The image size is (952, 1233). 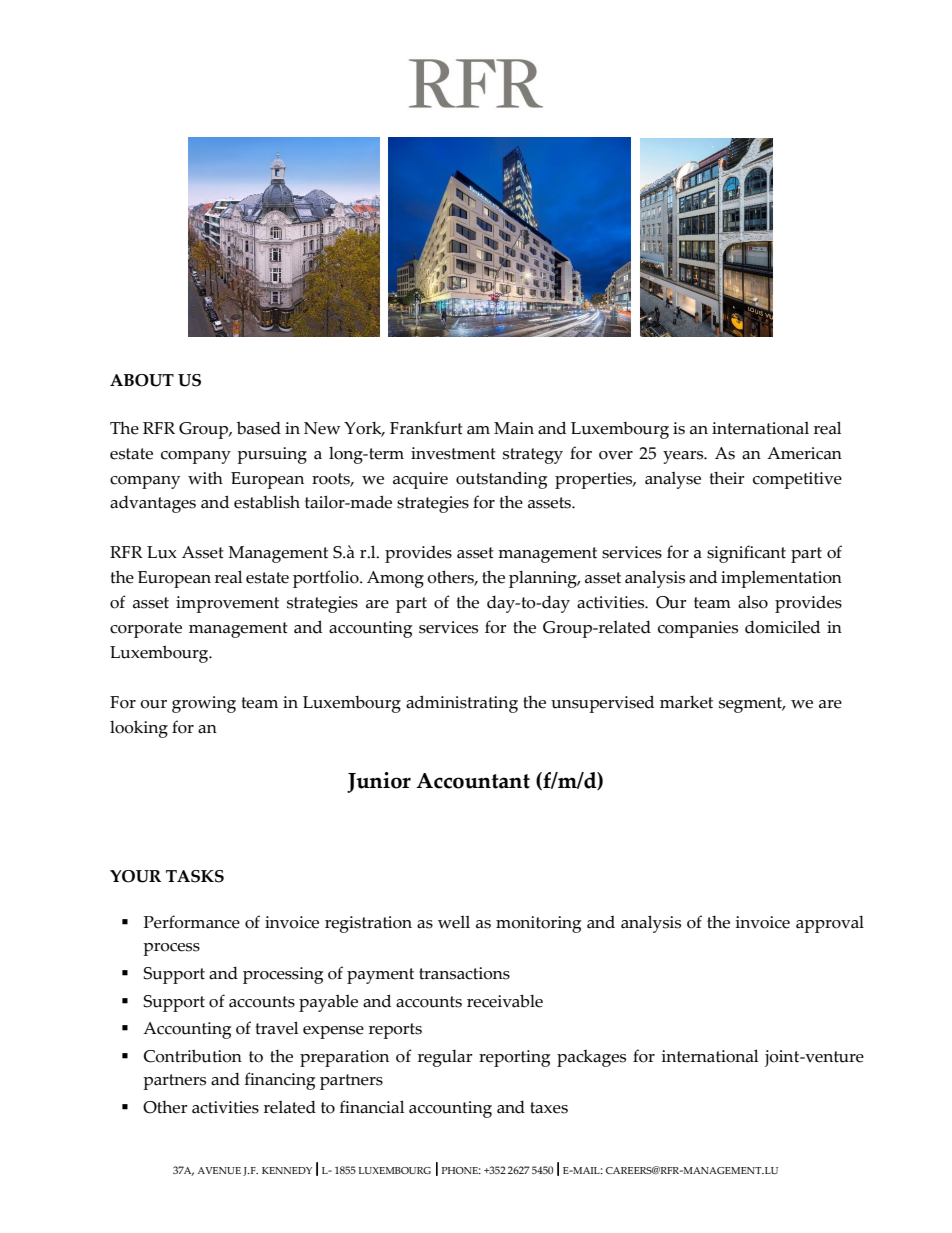 I want to click on packages, so click(x=591, y=1058).
